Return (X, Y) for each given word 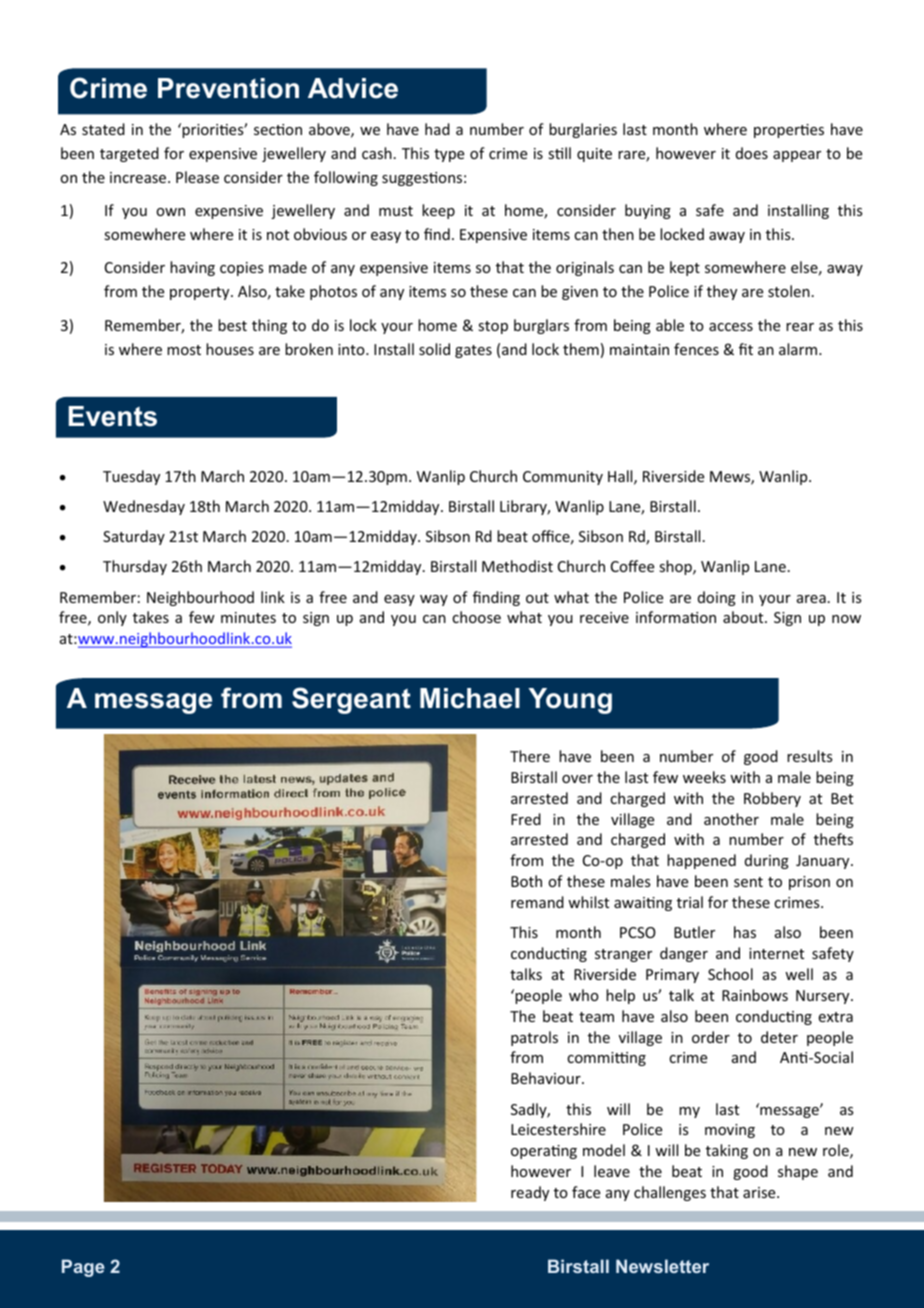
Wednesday (144, 507)
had (437, 129)
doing (717, 598)
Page (83, 1268)
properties (789, 131)
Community (563, 478)
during (767, 861)
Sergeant (351, 700)
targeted (129, 154)
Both (526, 881)
